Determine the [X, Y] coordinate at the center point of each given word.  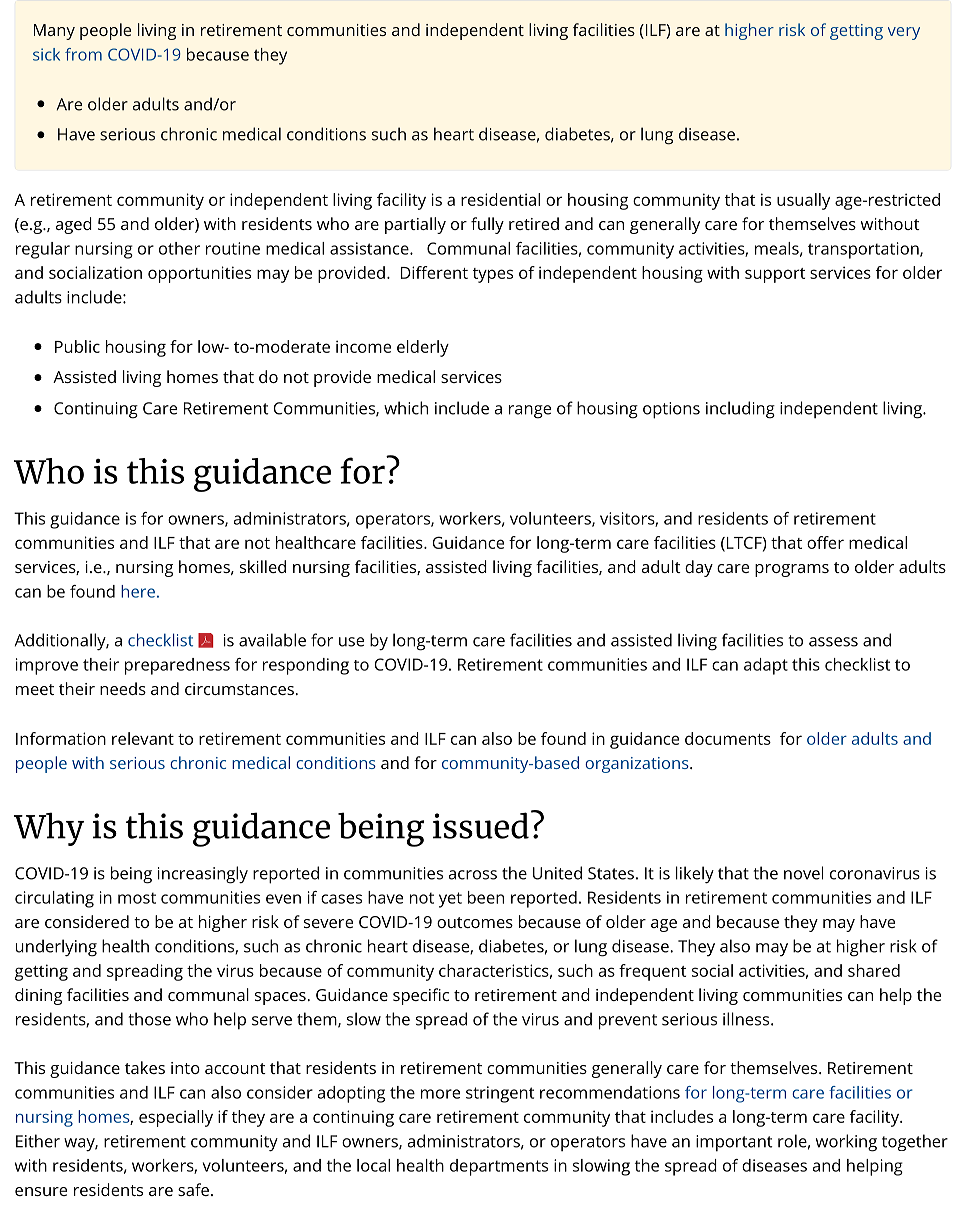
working [846, 1143]
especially [176, 1118]
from [83, 54]
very [904, 33]
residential [500, 199]
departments [499, 1167]
